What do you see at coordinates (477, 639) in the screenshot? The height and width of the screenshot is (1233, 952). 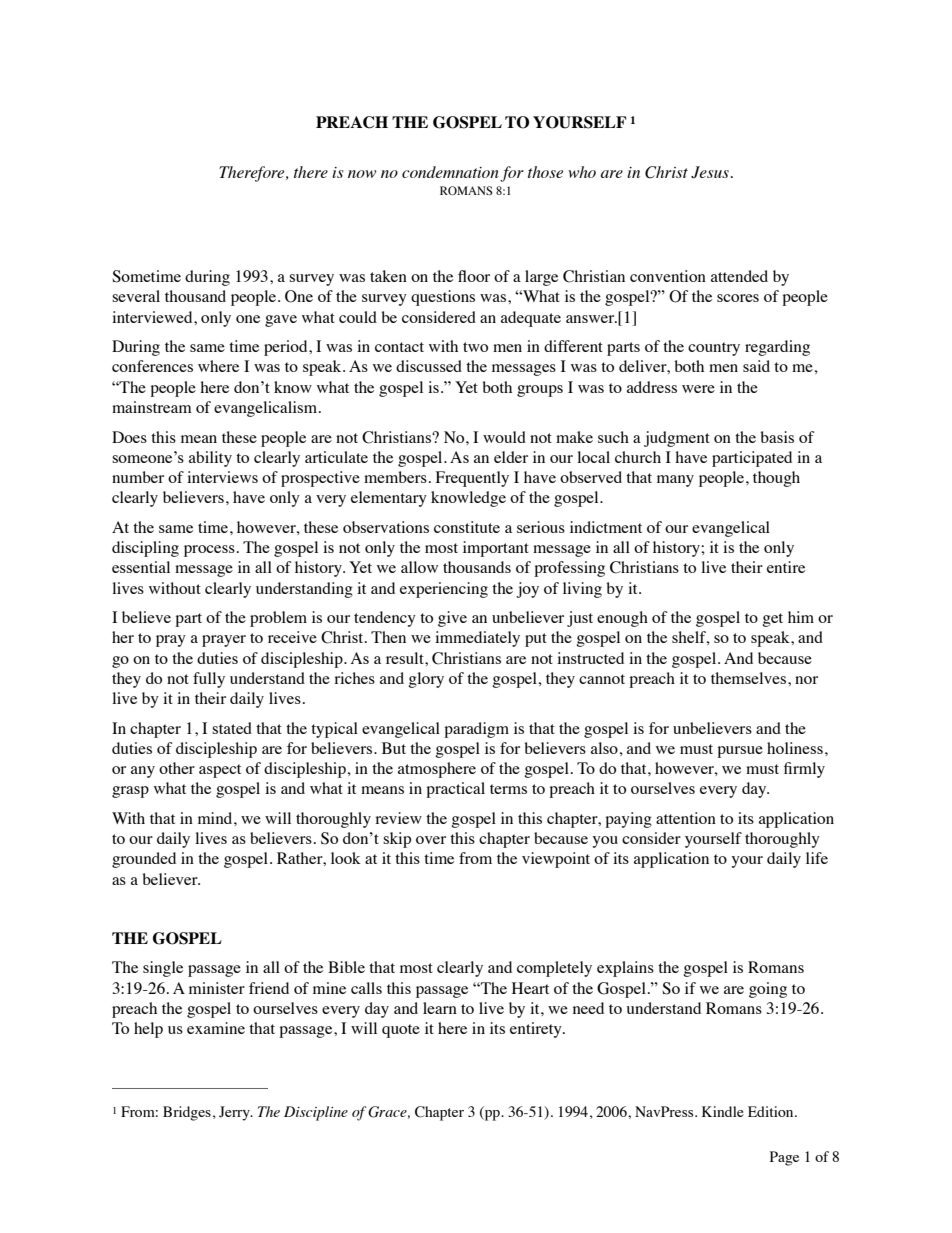 I see `immediately` at bounding box center [477, 639].
